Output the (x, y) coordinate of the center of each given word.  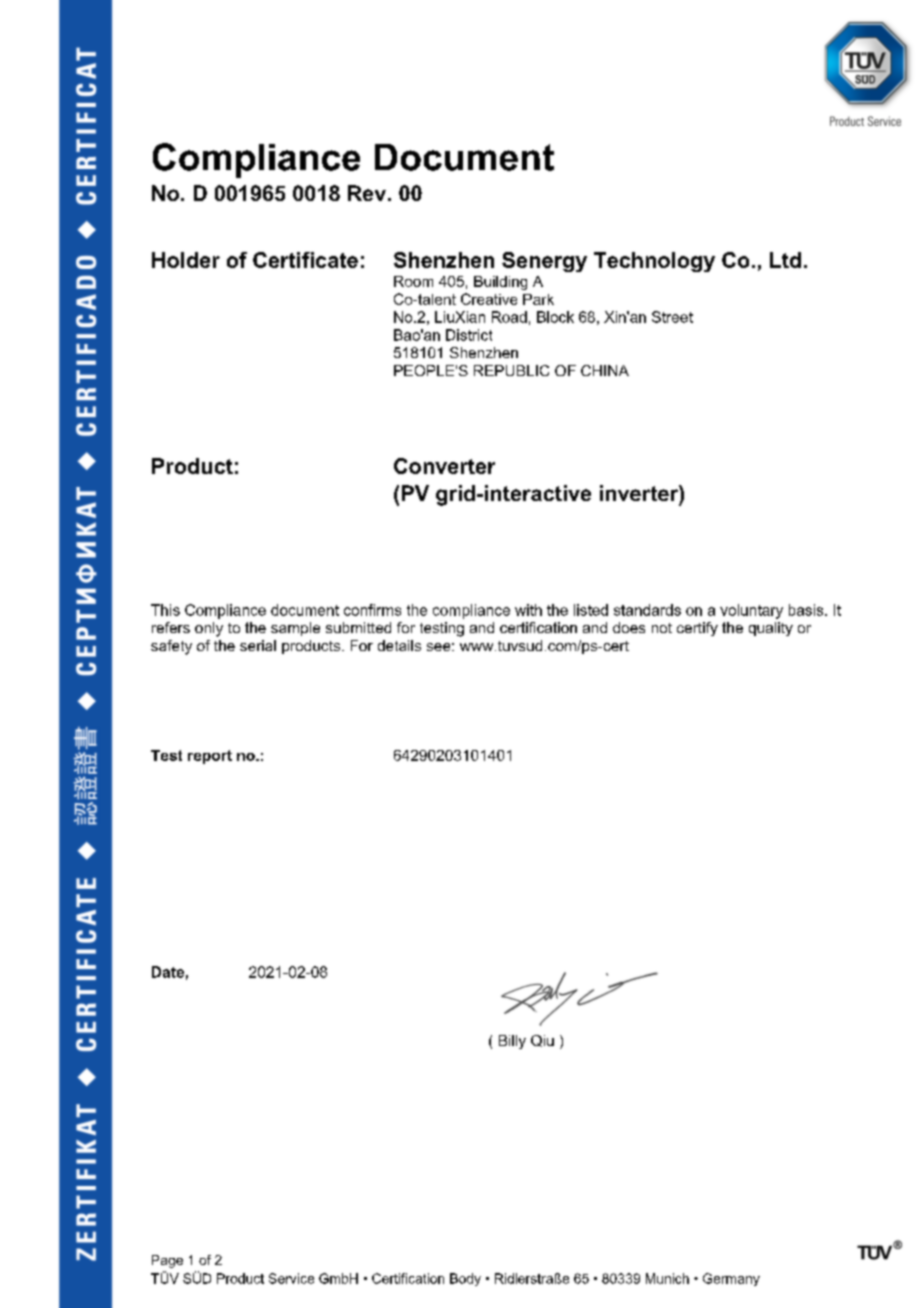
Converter (444, 466)
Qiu (542, 1041)
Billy (512, 1042)
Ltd (785, 260)
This (165, 610)
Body (465, 1279)
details (399, 645)
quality (771, 629)
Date (168, 972)
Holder (186, 260)
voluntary (751, 611)
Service (291, 1278)
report (210, 757)
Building (500, 283)
